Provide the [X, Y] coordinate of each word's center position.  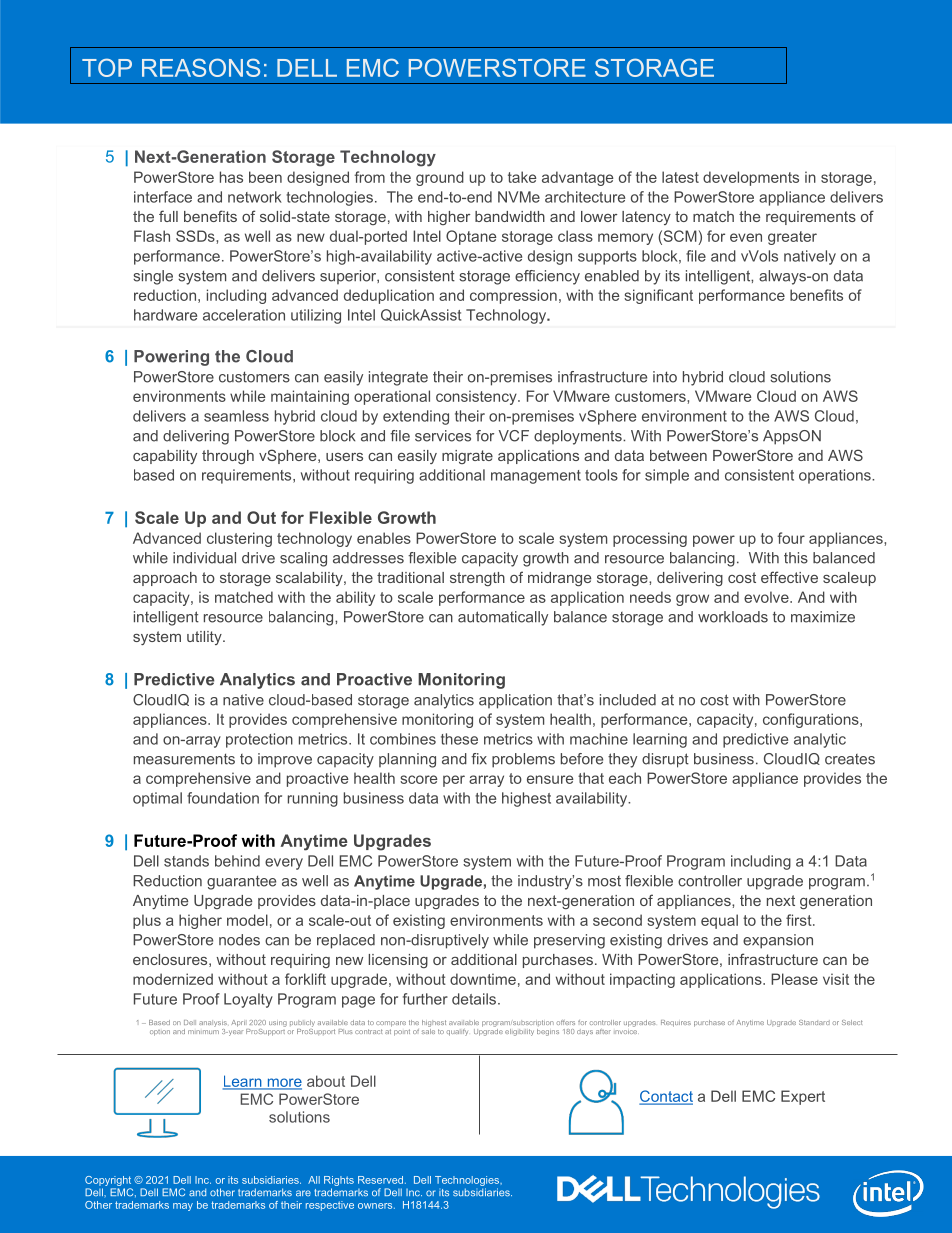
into [665, 377]
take [522, 177]
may [183, 1207]
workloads [733, 617]
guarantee [241, 882]
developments [751, 178]
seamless [236, 416]
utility [205, 638]
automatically [503, 618]
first [800, 920]
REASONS [201, 67]
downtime [483, 979]
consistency [477, 397]
